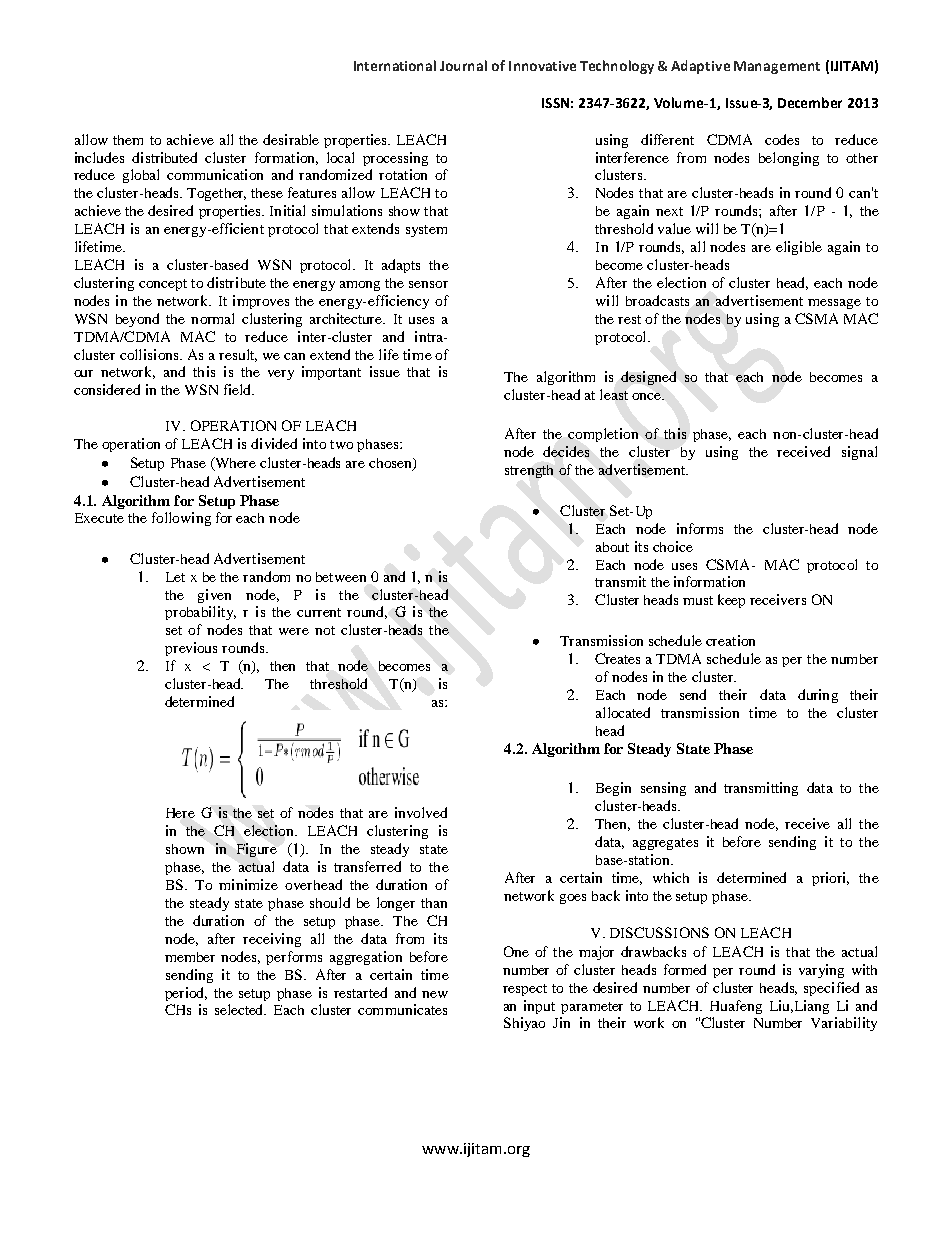 The height and width of the image is (1233, 952). What do you see at coordinates (700, 528) in the image?
I see `informs` at bounding box center [700, 528].
